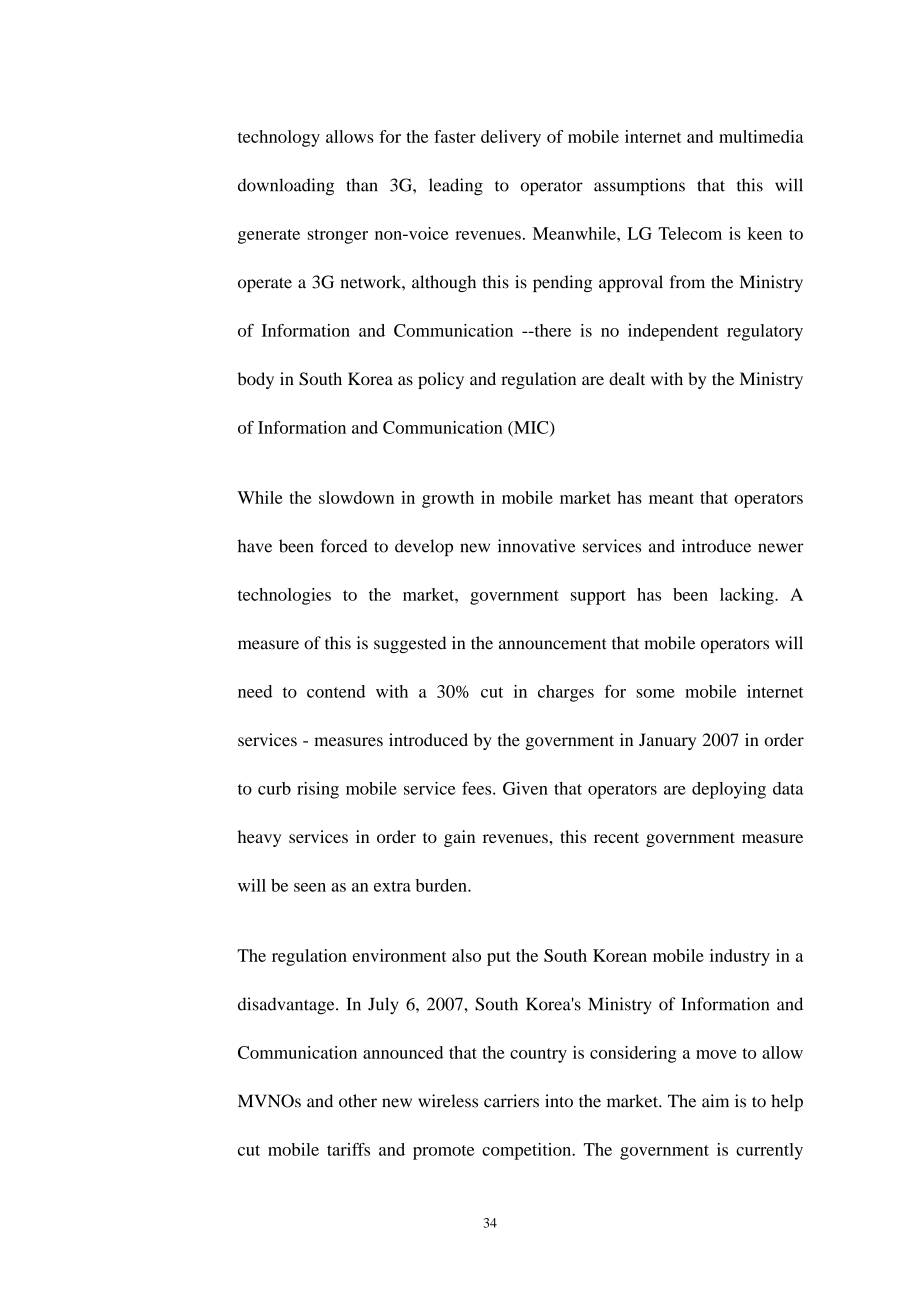 This screenshot has width=924, height=1308. Describe the element at coordinates (537, 546) in the screenshot. I see `innovative` at that location.
